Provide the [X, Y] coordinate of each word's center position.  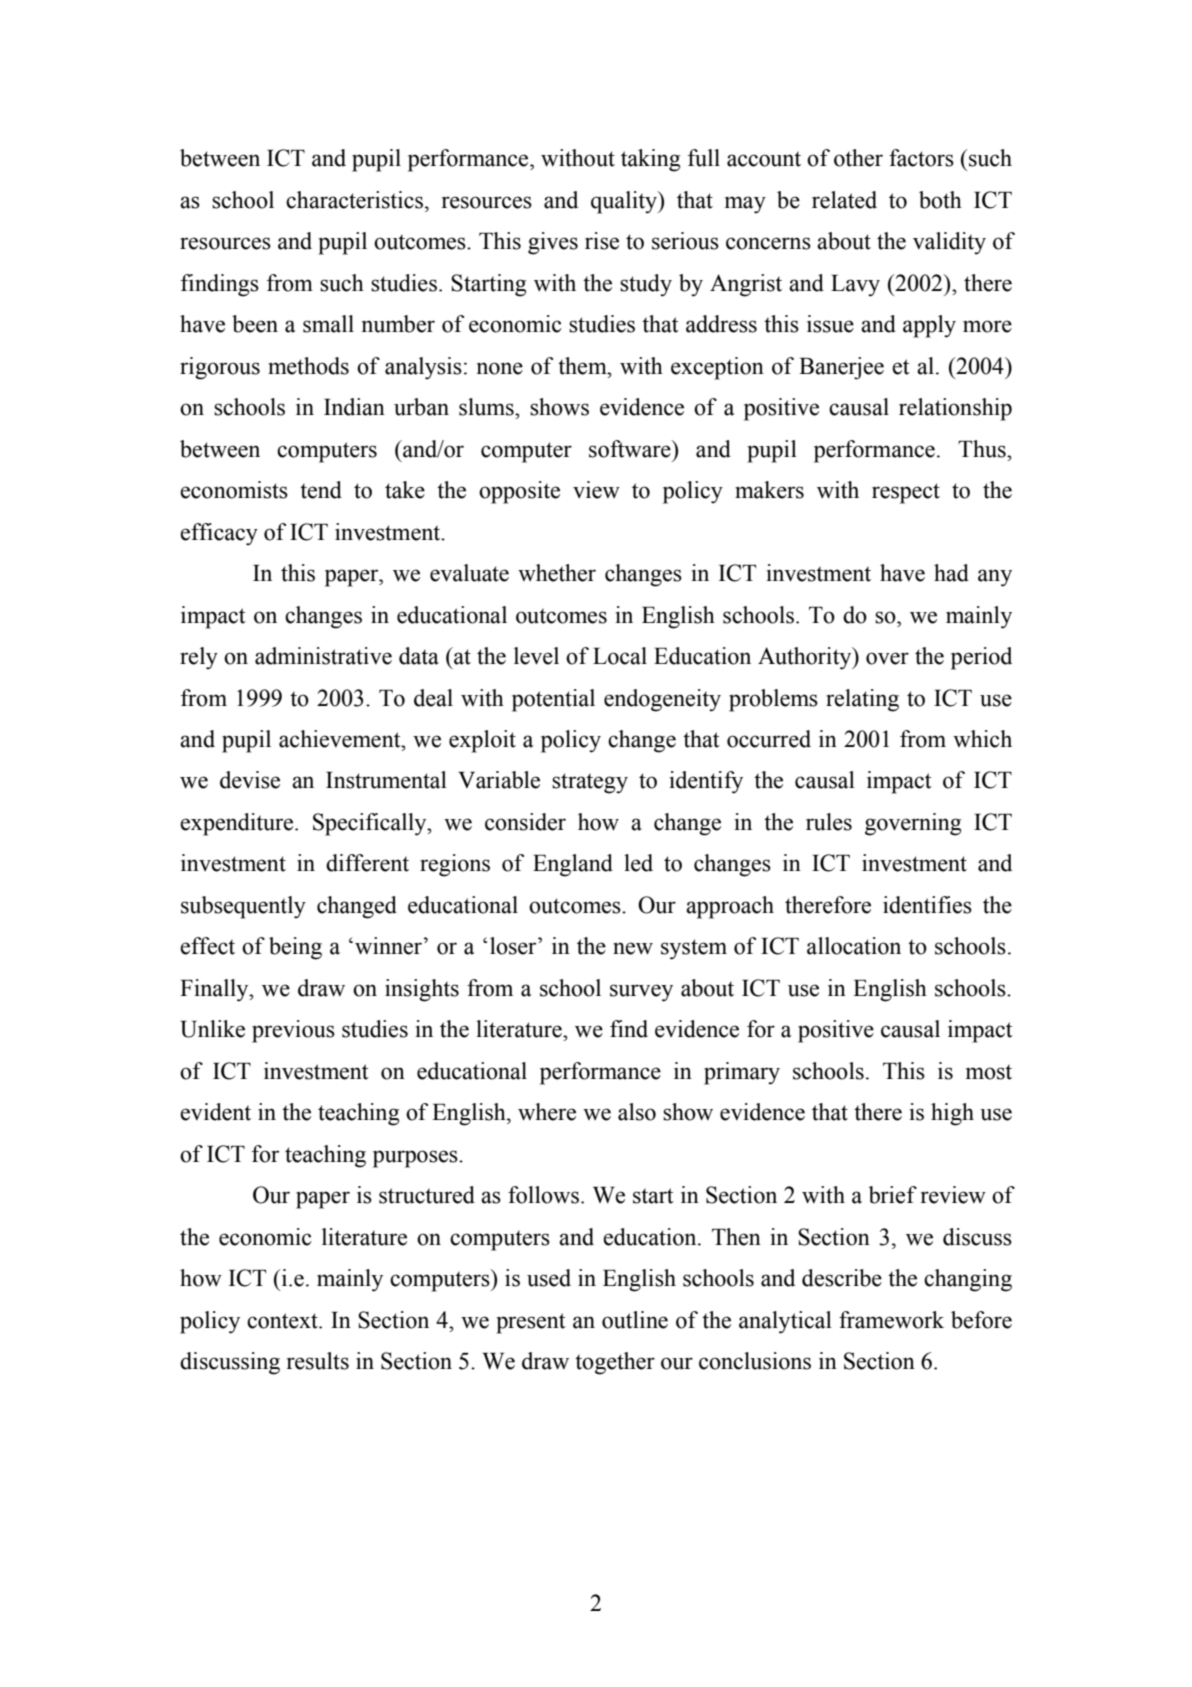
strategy [590, 783]
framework [891, 1320]
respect [906, 493]
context [283, 1321]
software [631, 449]
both [940, 200]
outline [635, 1320]
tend [321, 490]
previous [293, 1031]
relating [862, 700]
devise [250, 780]
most [989, 1072]
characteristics [354, 200]
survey [641, 993]
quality [625, 202]
